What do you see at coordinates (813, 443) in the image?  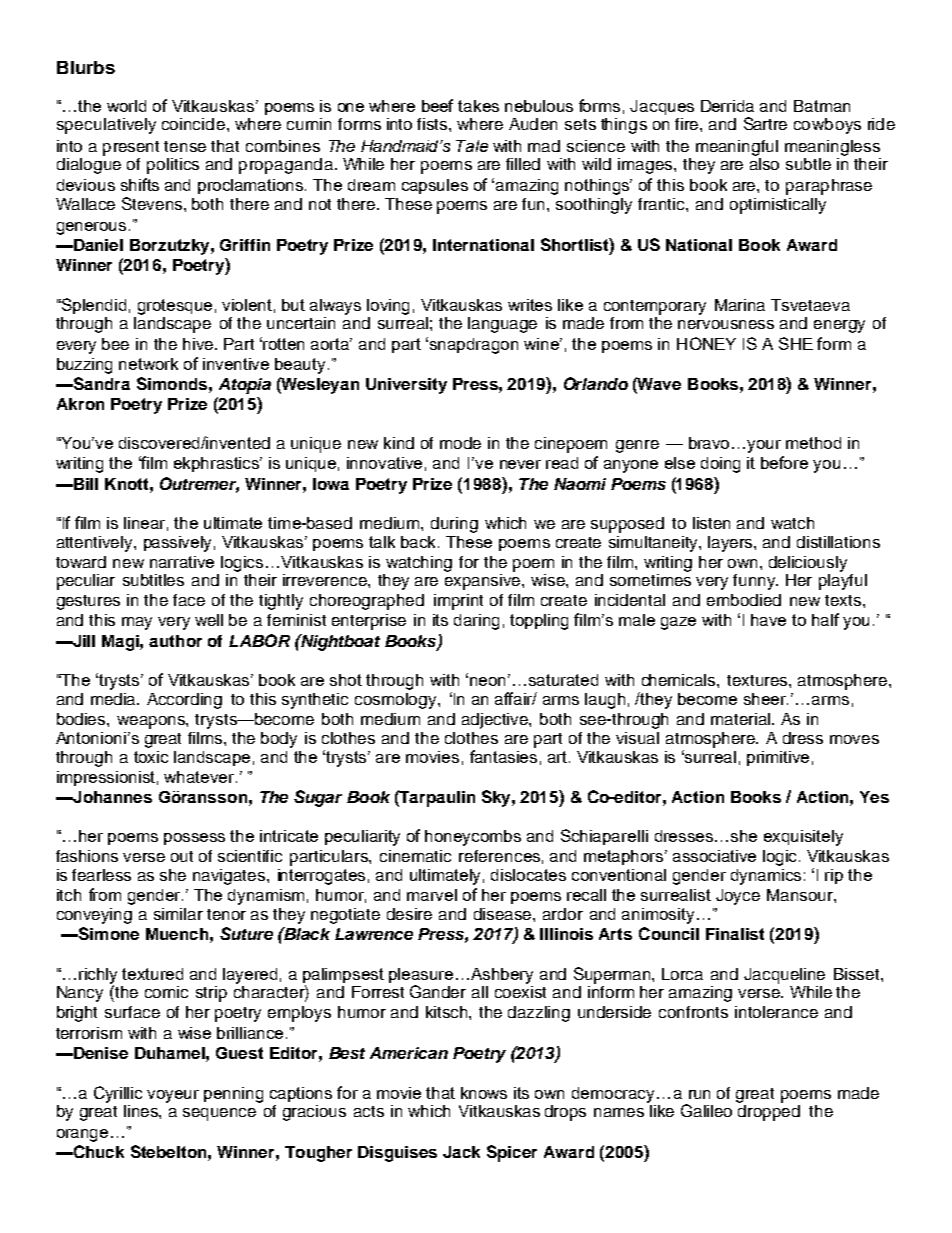 I see `method` at bounding box center [813, 443].
